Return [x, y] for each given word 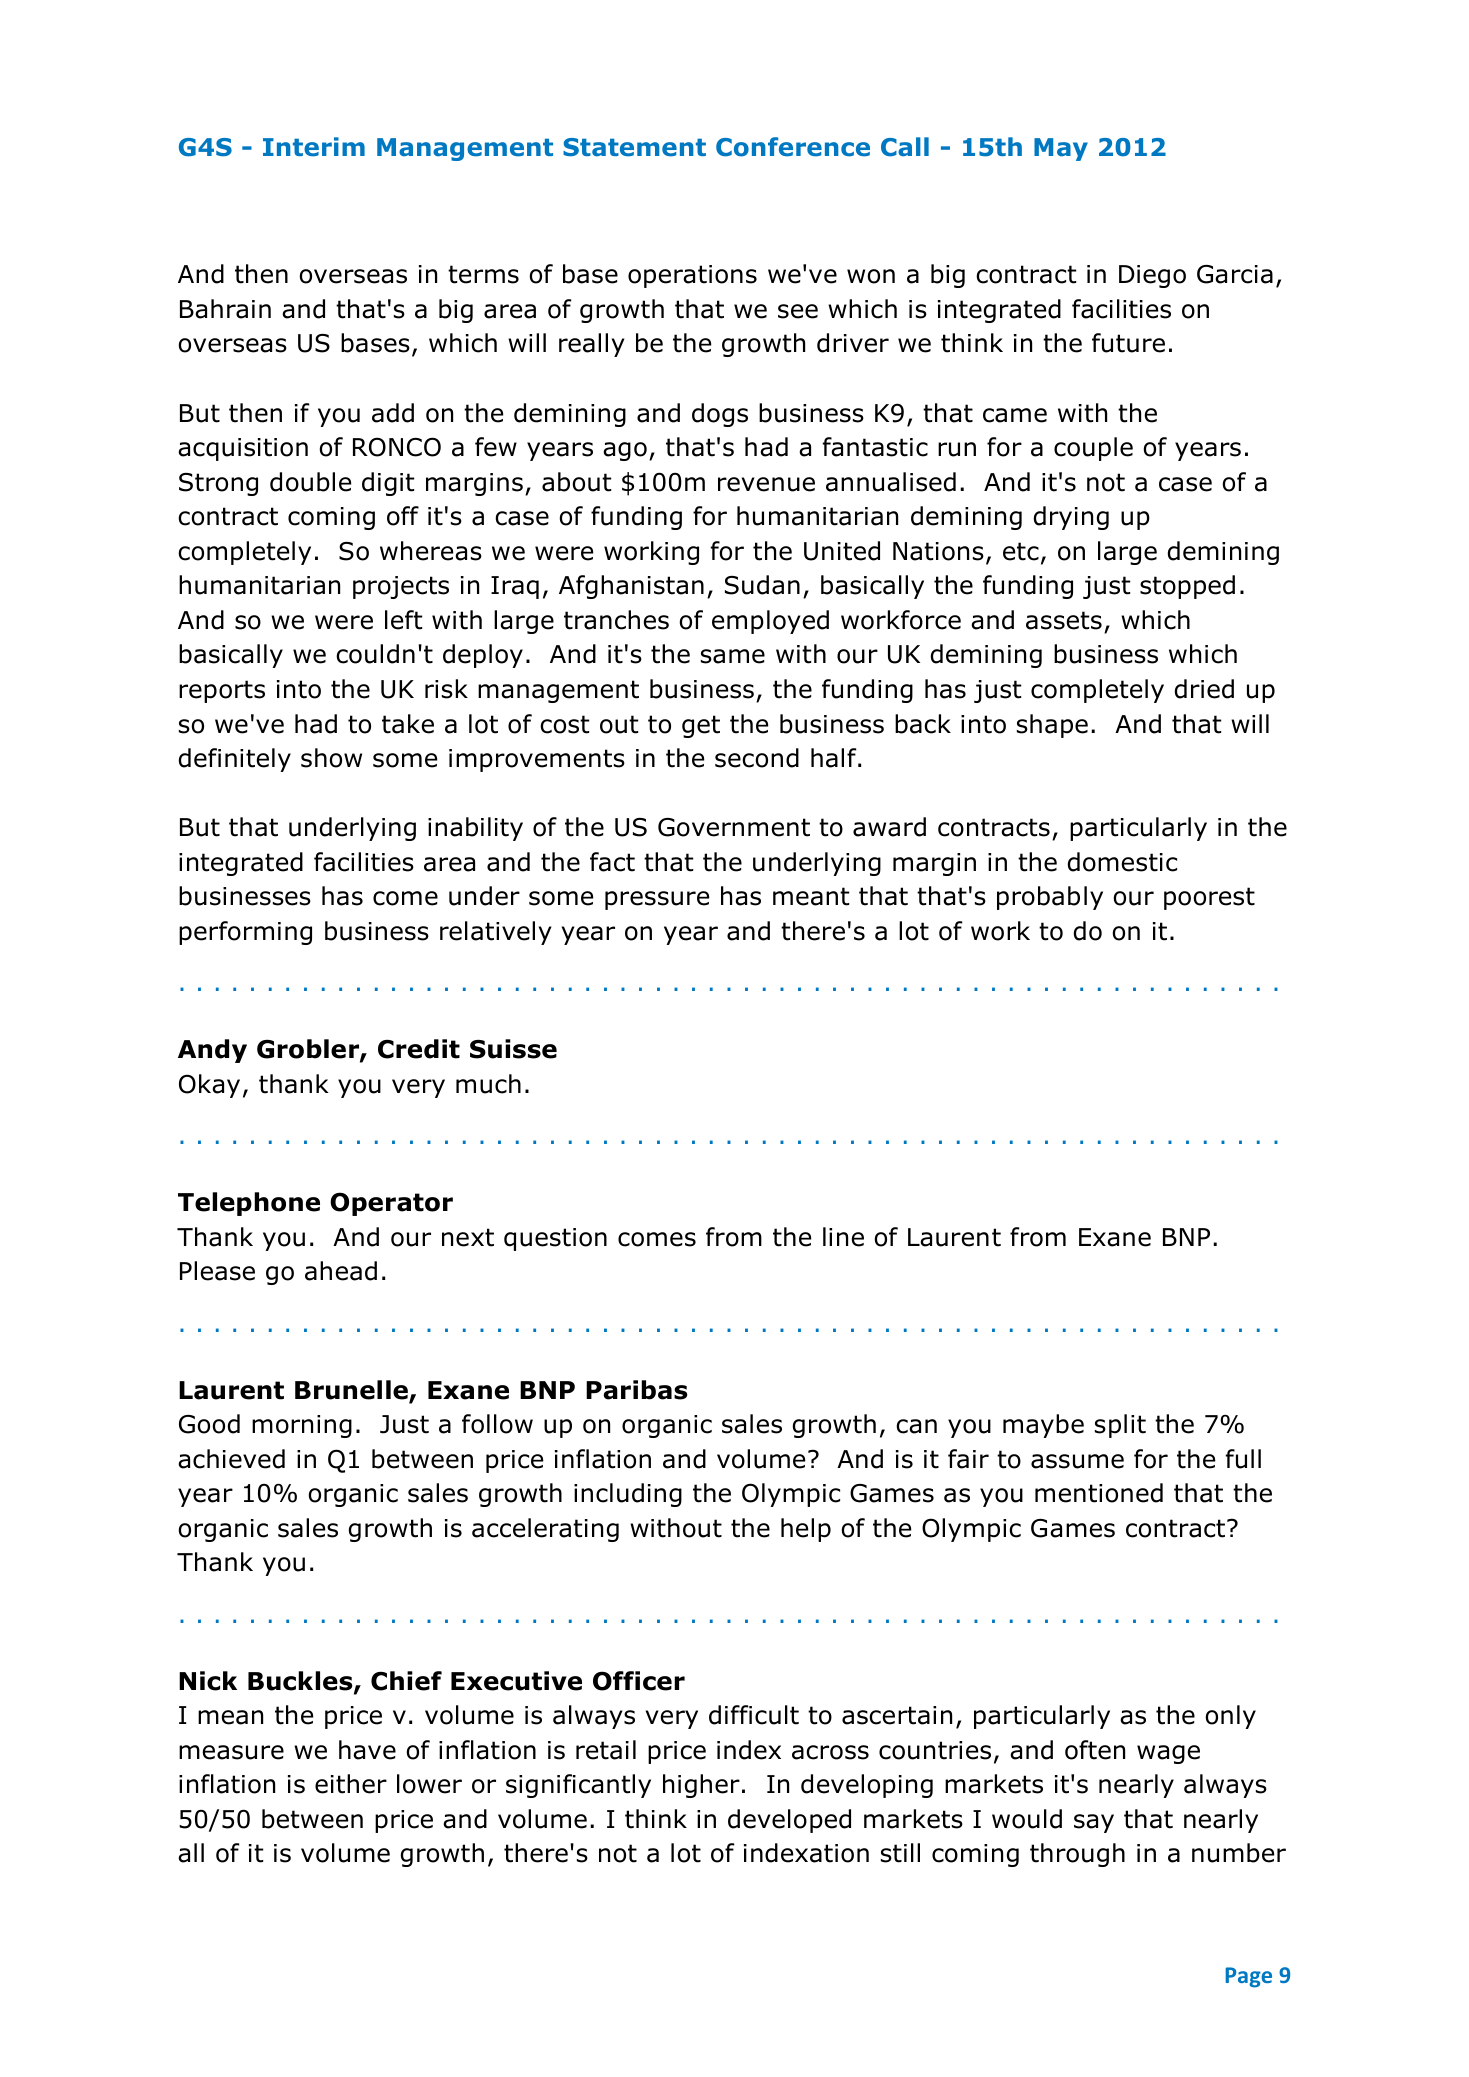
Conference [793, 147]
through [1077, 1855]
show [331, 758]
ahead [341, 1271]
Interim [314, 147]
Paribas [637, 1390]
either [351, 1784]
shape [1052, 726]
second [757, 758]
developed [789, 1821]
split [1120, 1426]
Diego [1152, 276]
